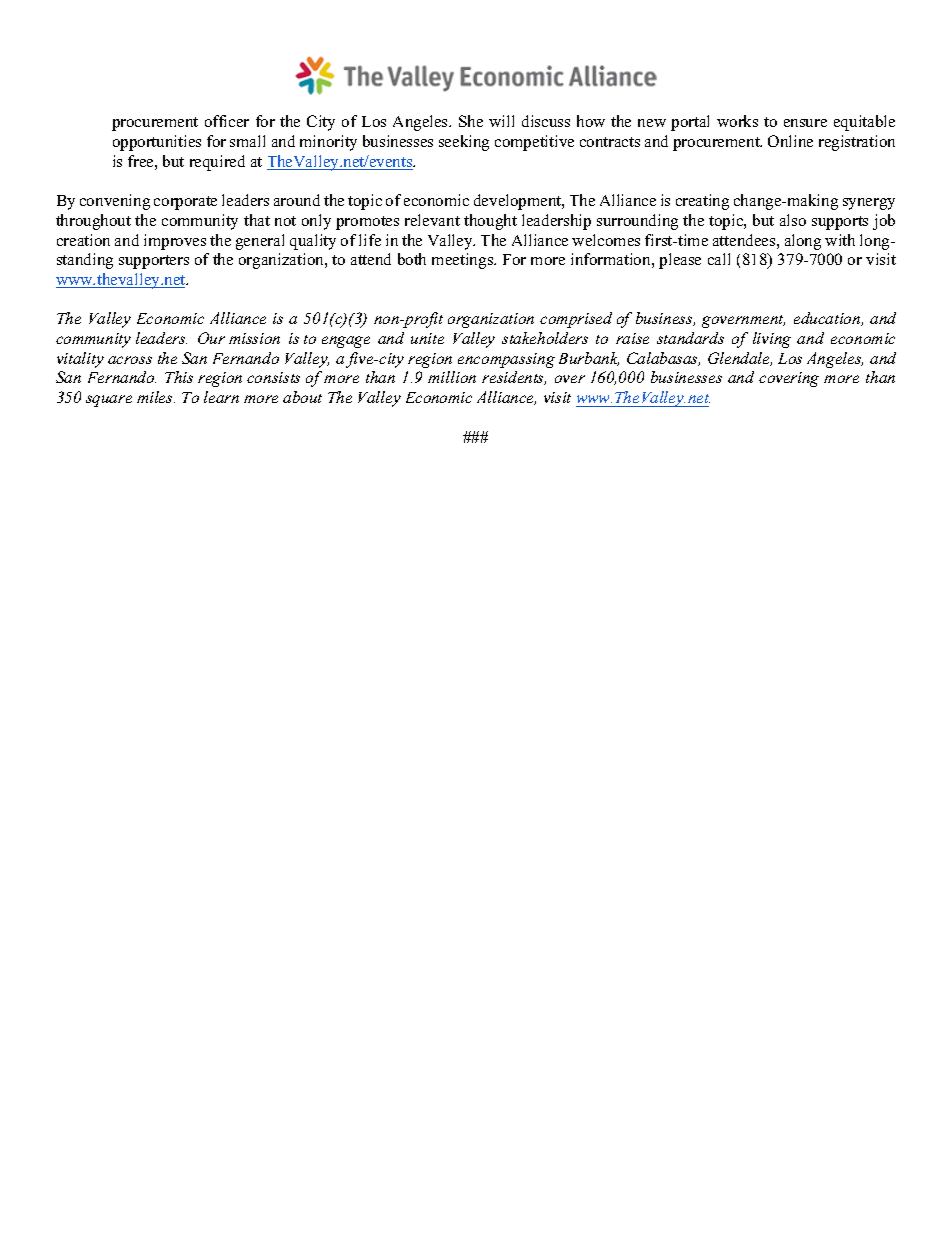 This page has height=1233, width=952. I want to click on miles, so click(156, 397).
